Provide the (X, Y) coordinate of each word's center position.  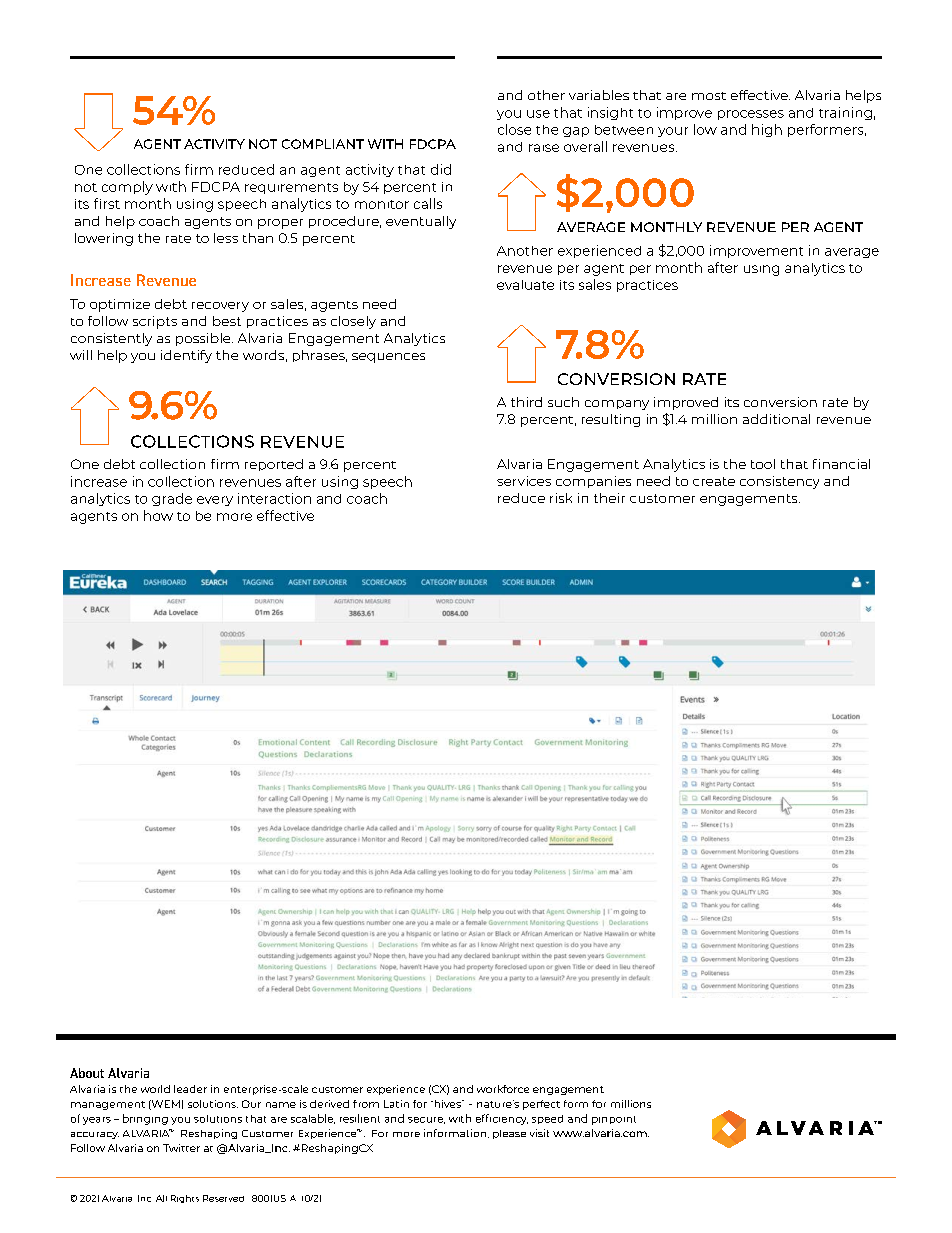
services (524, 481)
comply (127, 188)
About (87, 1073)
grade (172, 499)
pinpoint (614, 1120)
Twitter (181, 1148)
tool (763, 464)
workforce (503, 1089)
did (441, 169)
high (767, 130)
